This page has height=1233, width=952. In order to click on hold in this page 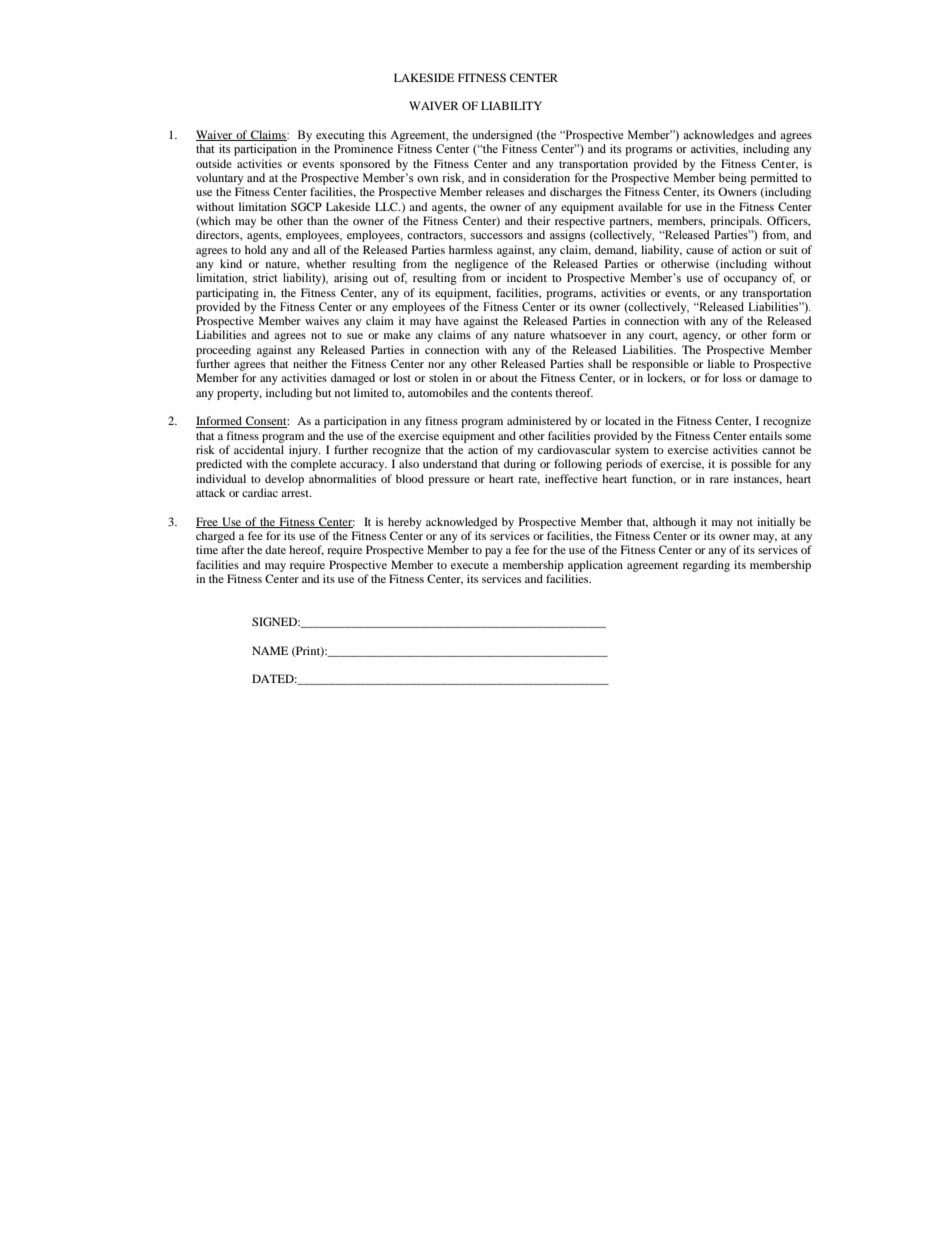, I will do `click(256, 249)`.
